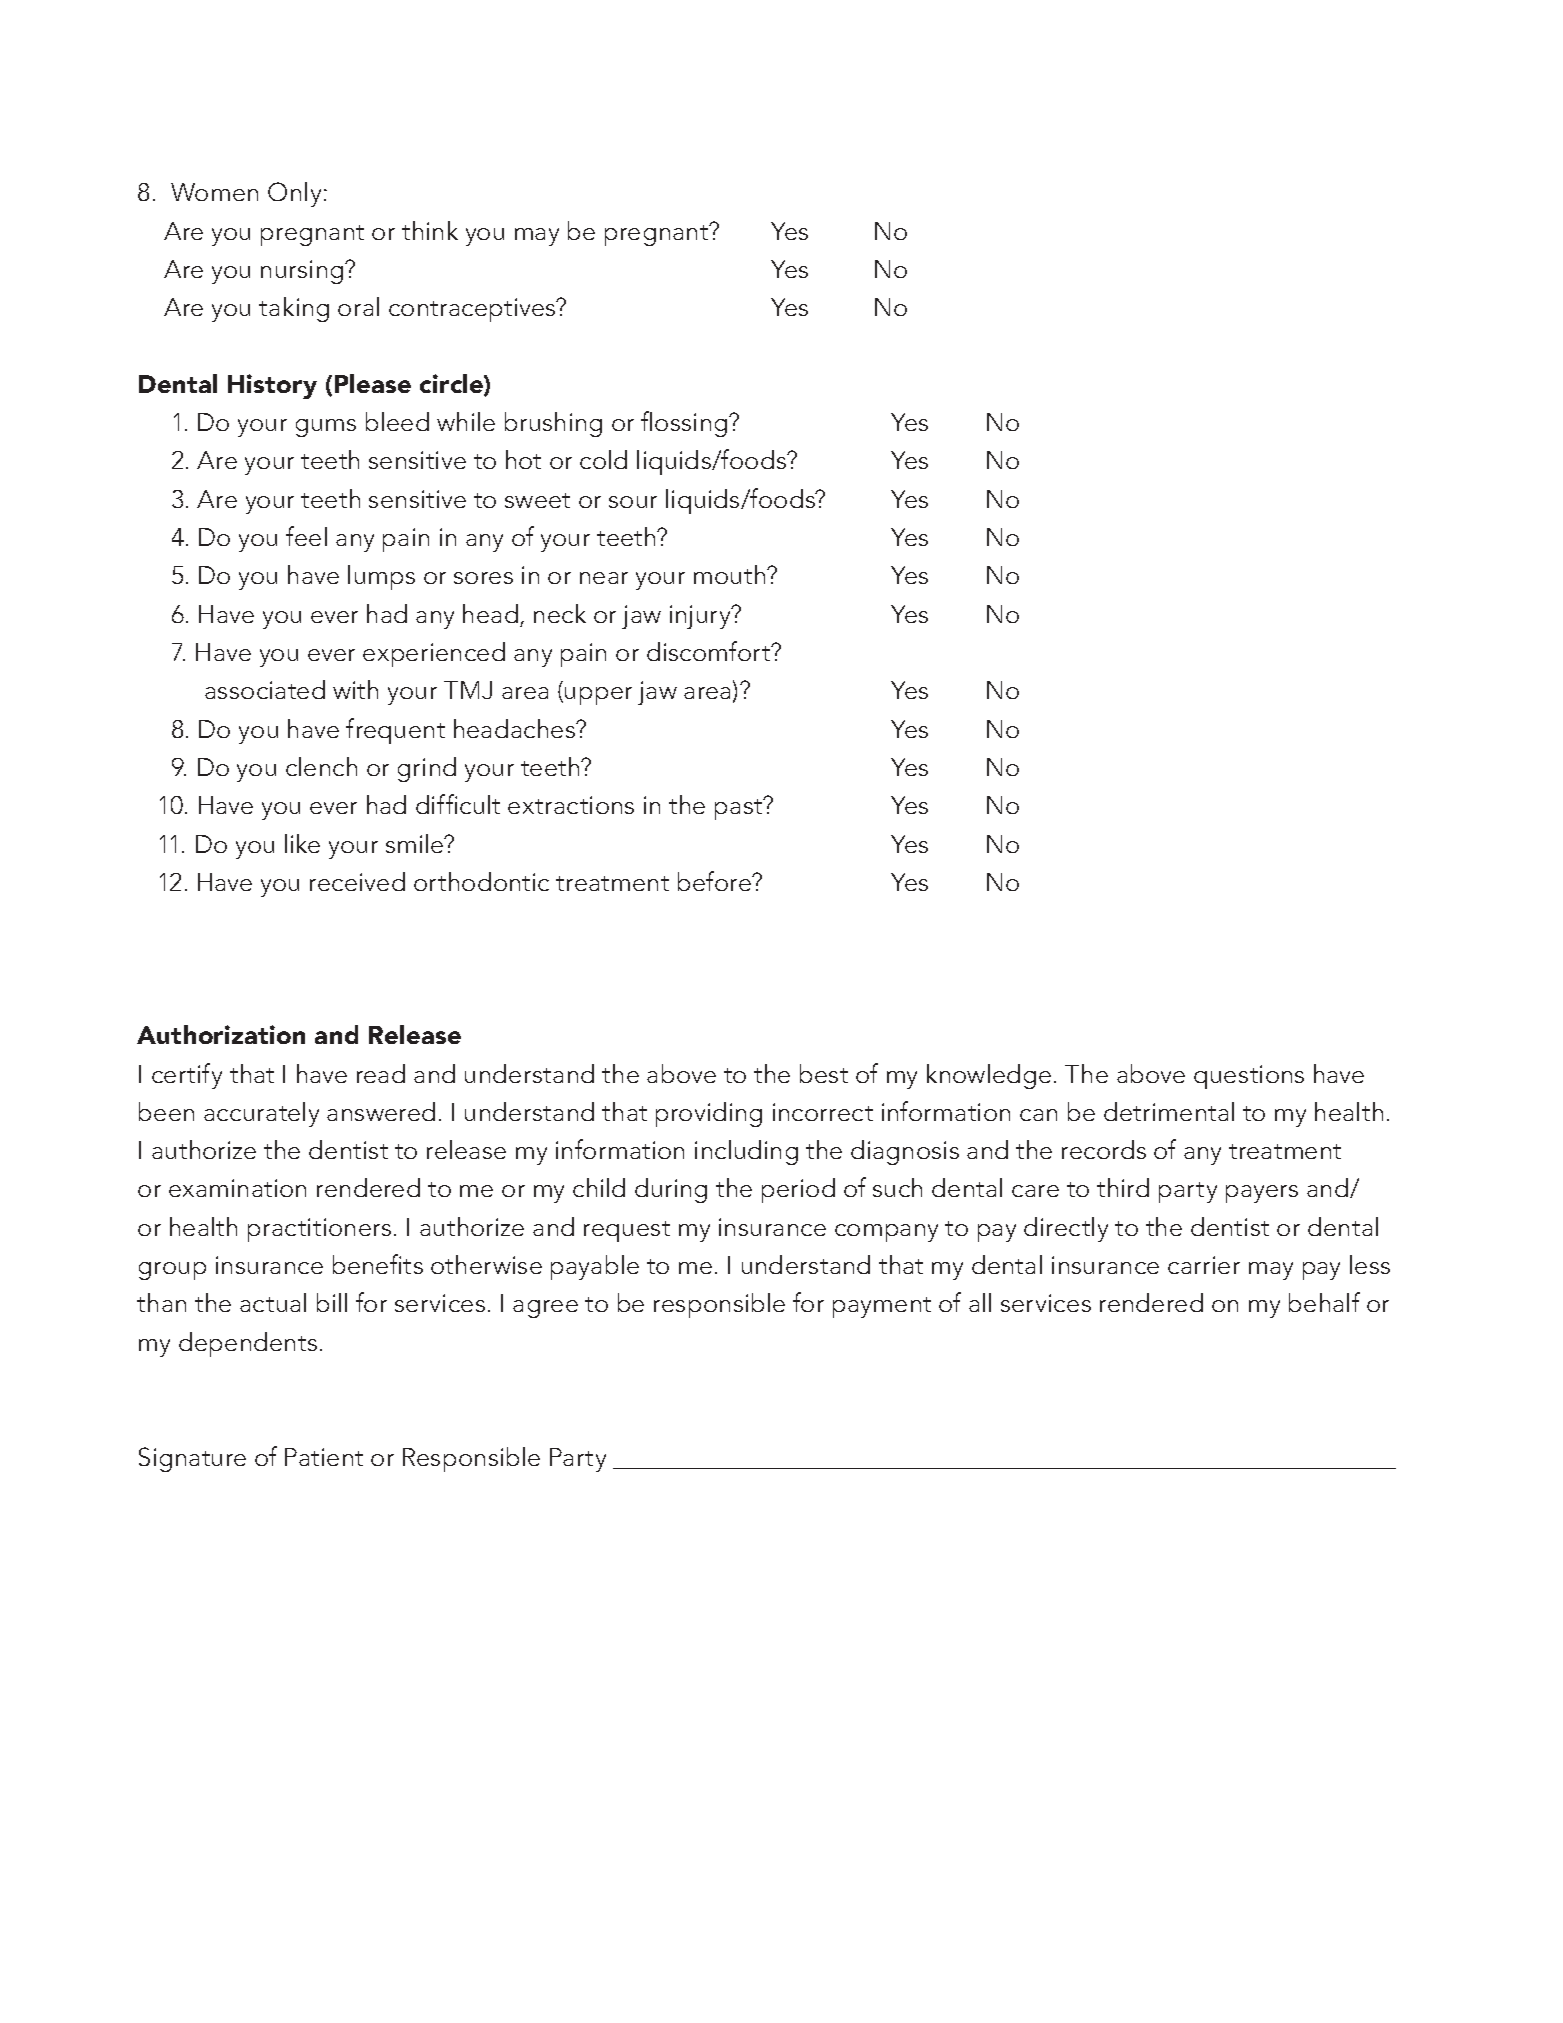 The width and height of the document is (1563, 2023). Describe the element at coordinates (1249, 1077) in the document. I see `questions` at that location.
